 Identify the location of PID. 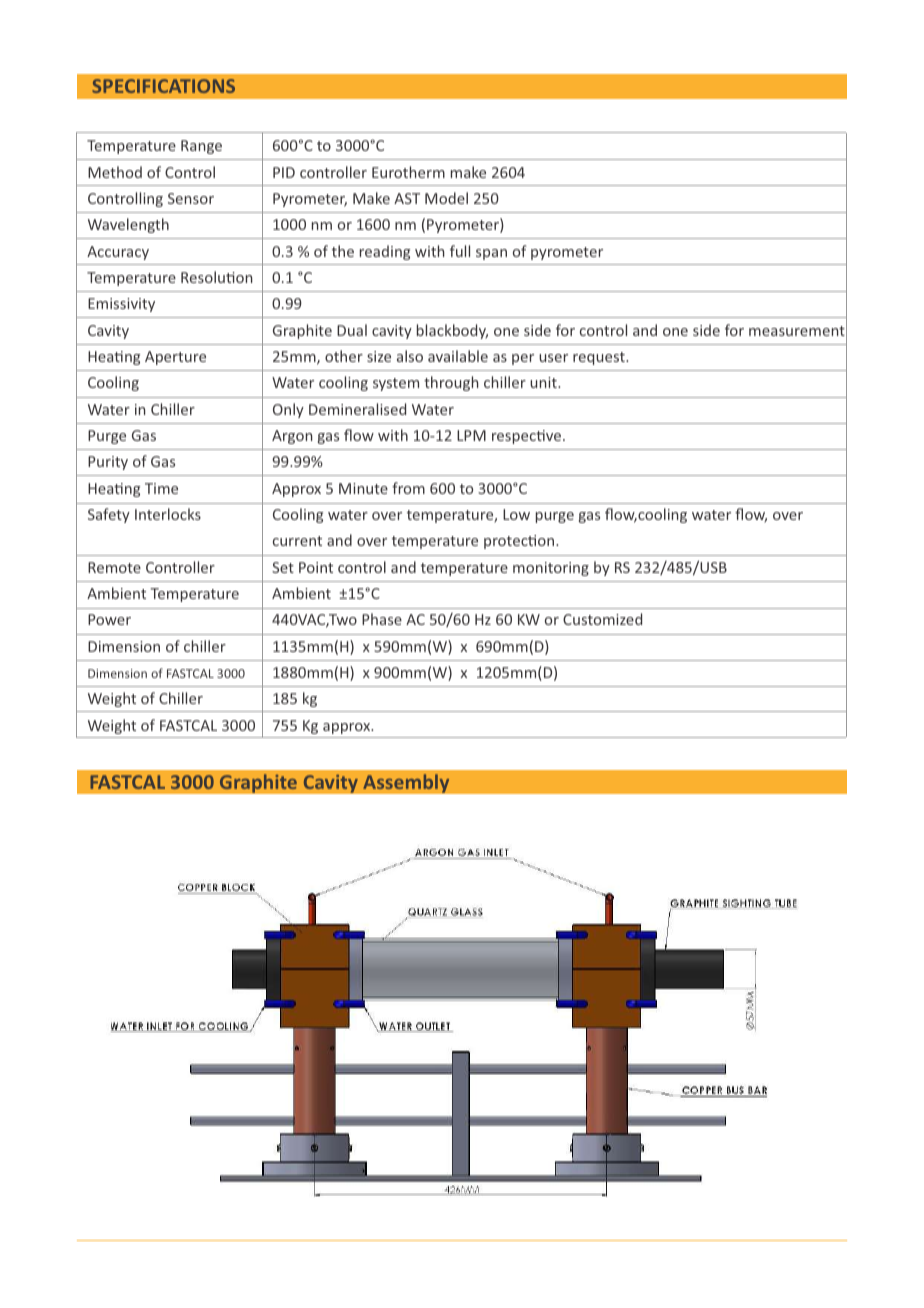
(284, 172).
